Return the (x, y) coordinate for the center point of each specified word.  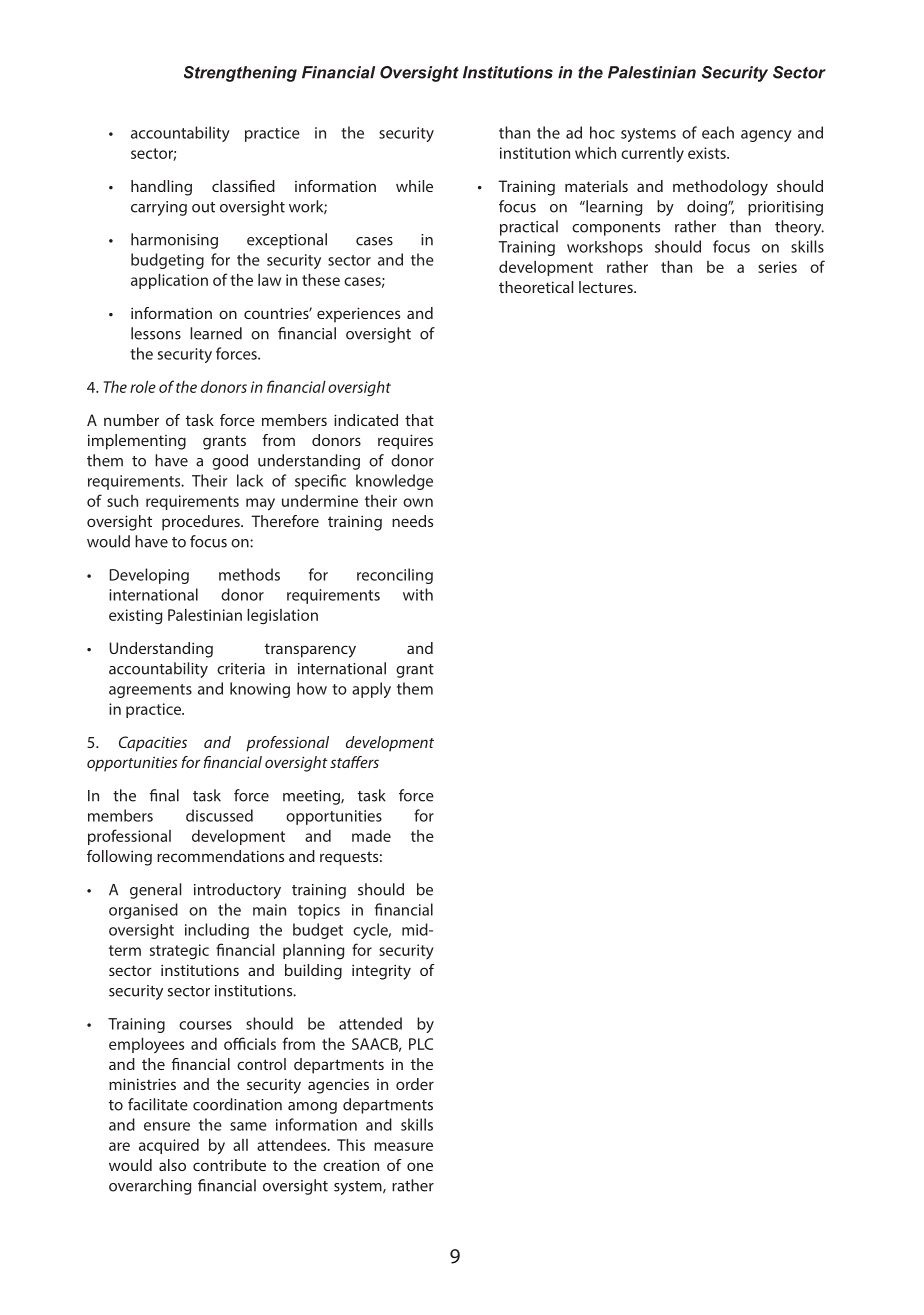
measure (403, 1146)
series (777, 267)
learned (216, 333)
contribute (229, 1165)
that (419, 420)
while (414, 186)
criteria (241, 669)
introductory (237, 891)
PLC (421, 1044)
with (418, 594)
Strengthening (240, 74)
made (371, 836)
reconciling (395, 576)
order (415, 1084)
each (718, 132)
